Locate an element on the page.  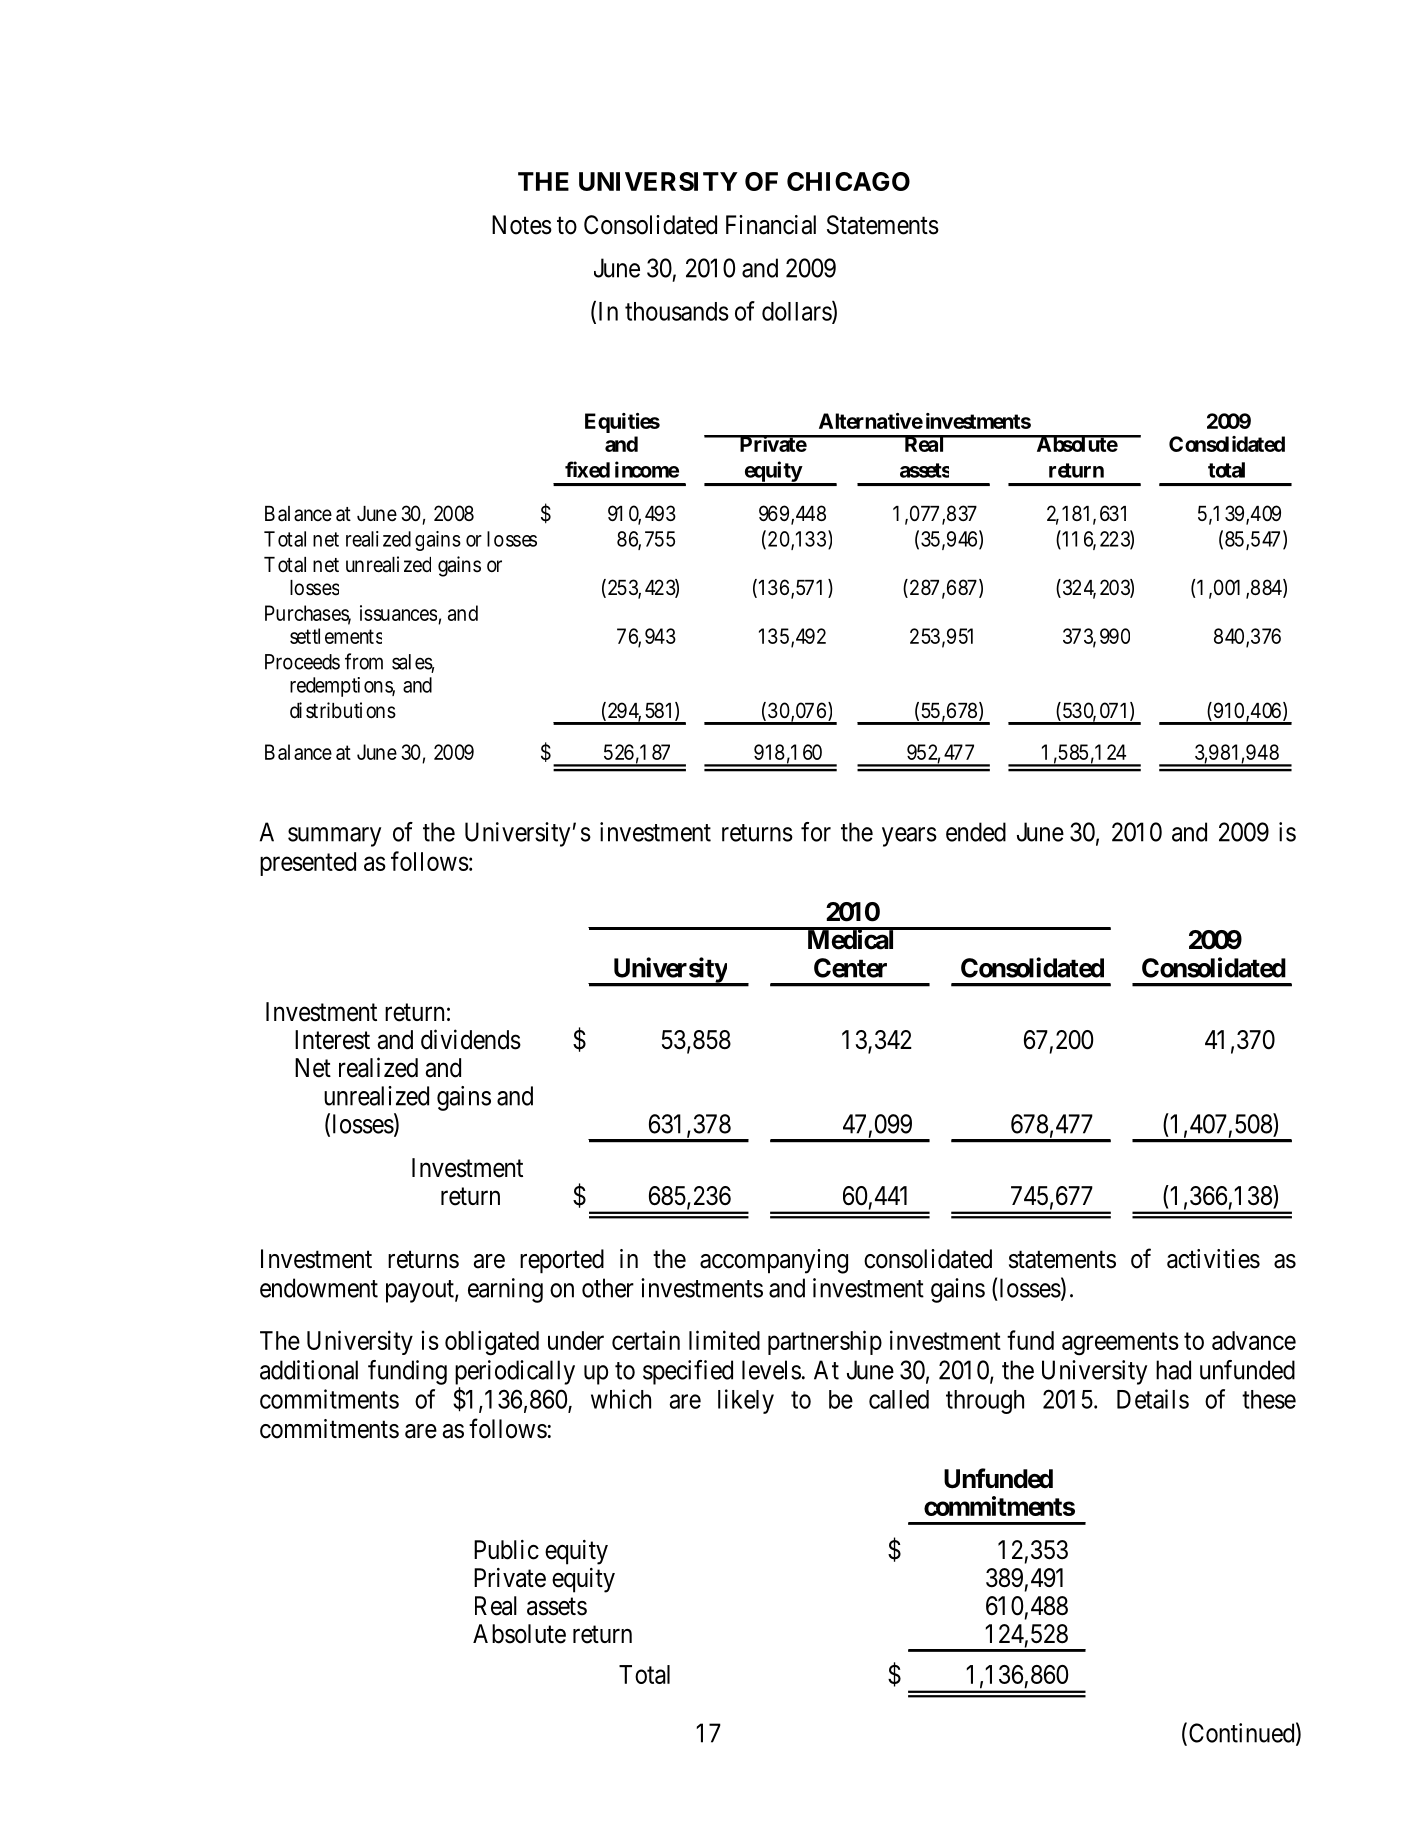
Notes is located at coordinates (522, 225).
